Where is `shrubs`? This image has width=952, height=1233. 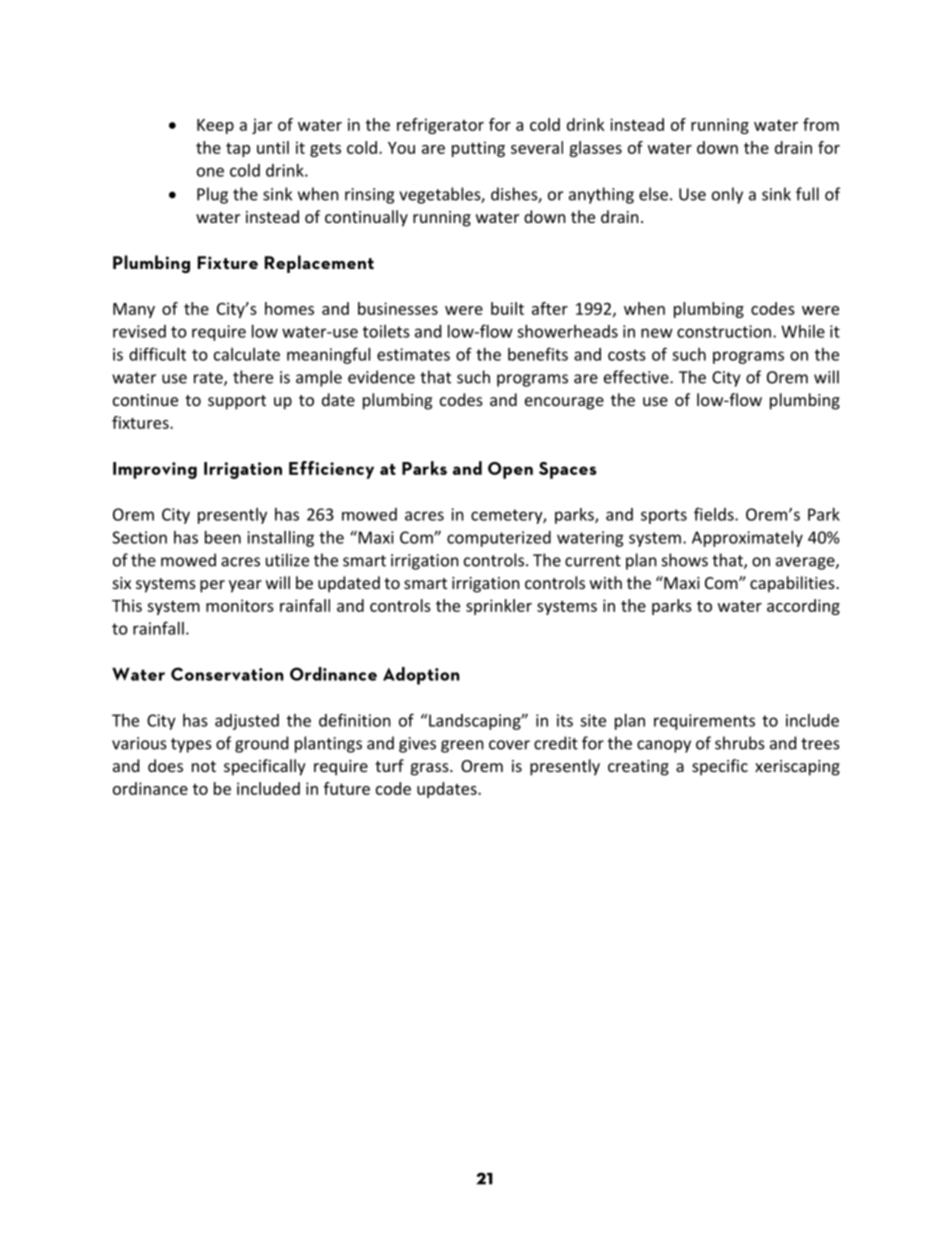 shrubs is located at coordinates (740, 743).
